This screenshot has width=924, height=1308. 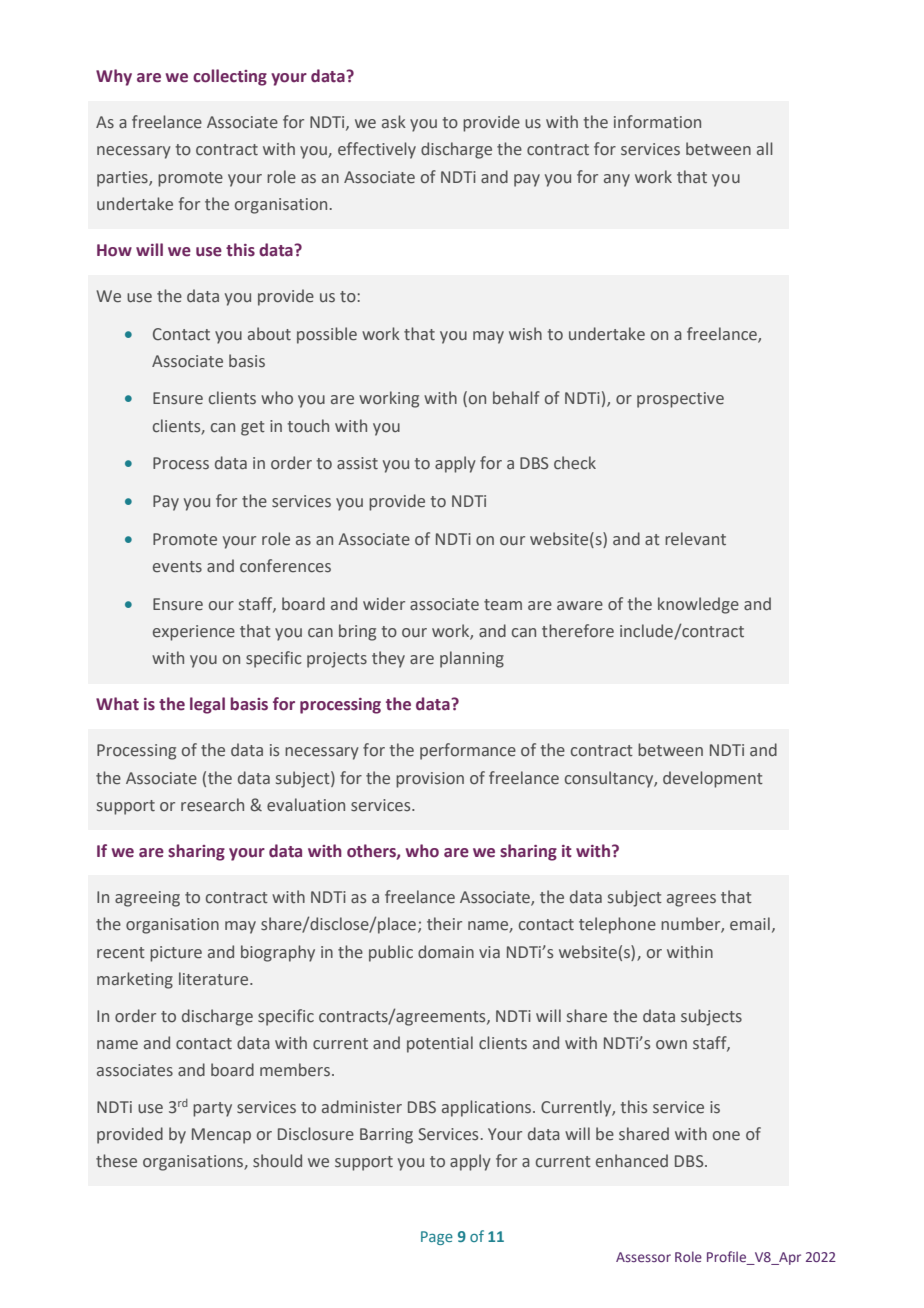 What do you see at coordinates (212, 805) in the screenshot?
I see `research` at bounding box center [212, 805].
